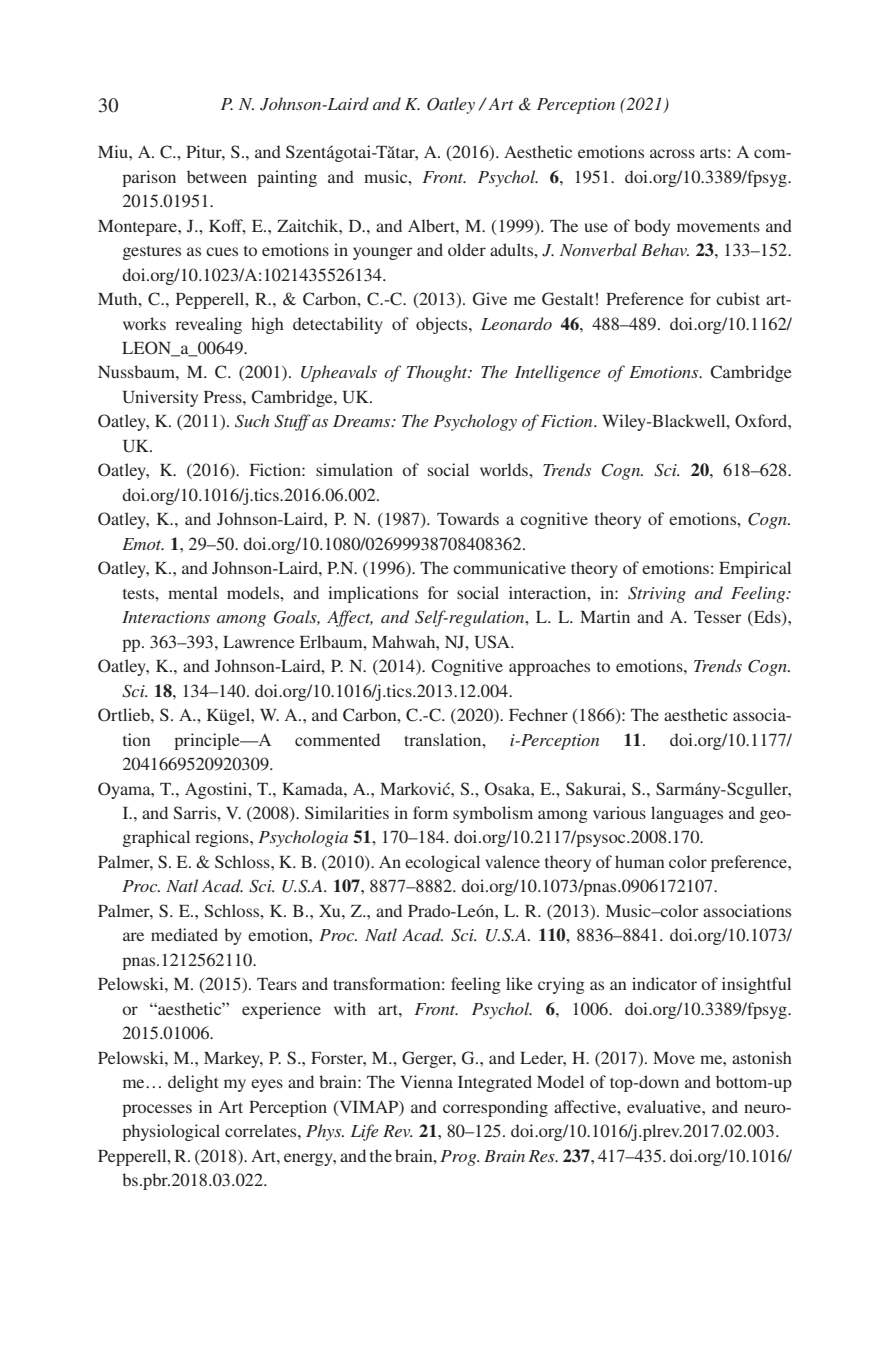 The height and width of the screenshot is (1359, 896). I want to click on arts, so click(713, 153).
